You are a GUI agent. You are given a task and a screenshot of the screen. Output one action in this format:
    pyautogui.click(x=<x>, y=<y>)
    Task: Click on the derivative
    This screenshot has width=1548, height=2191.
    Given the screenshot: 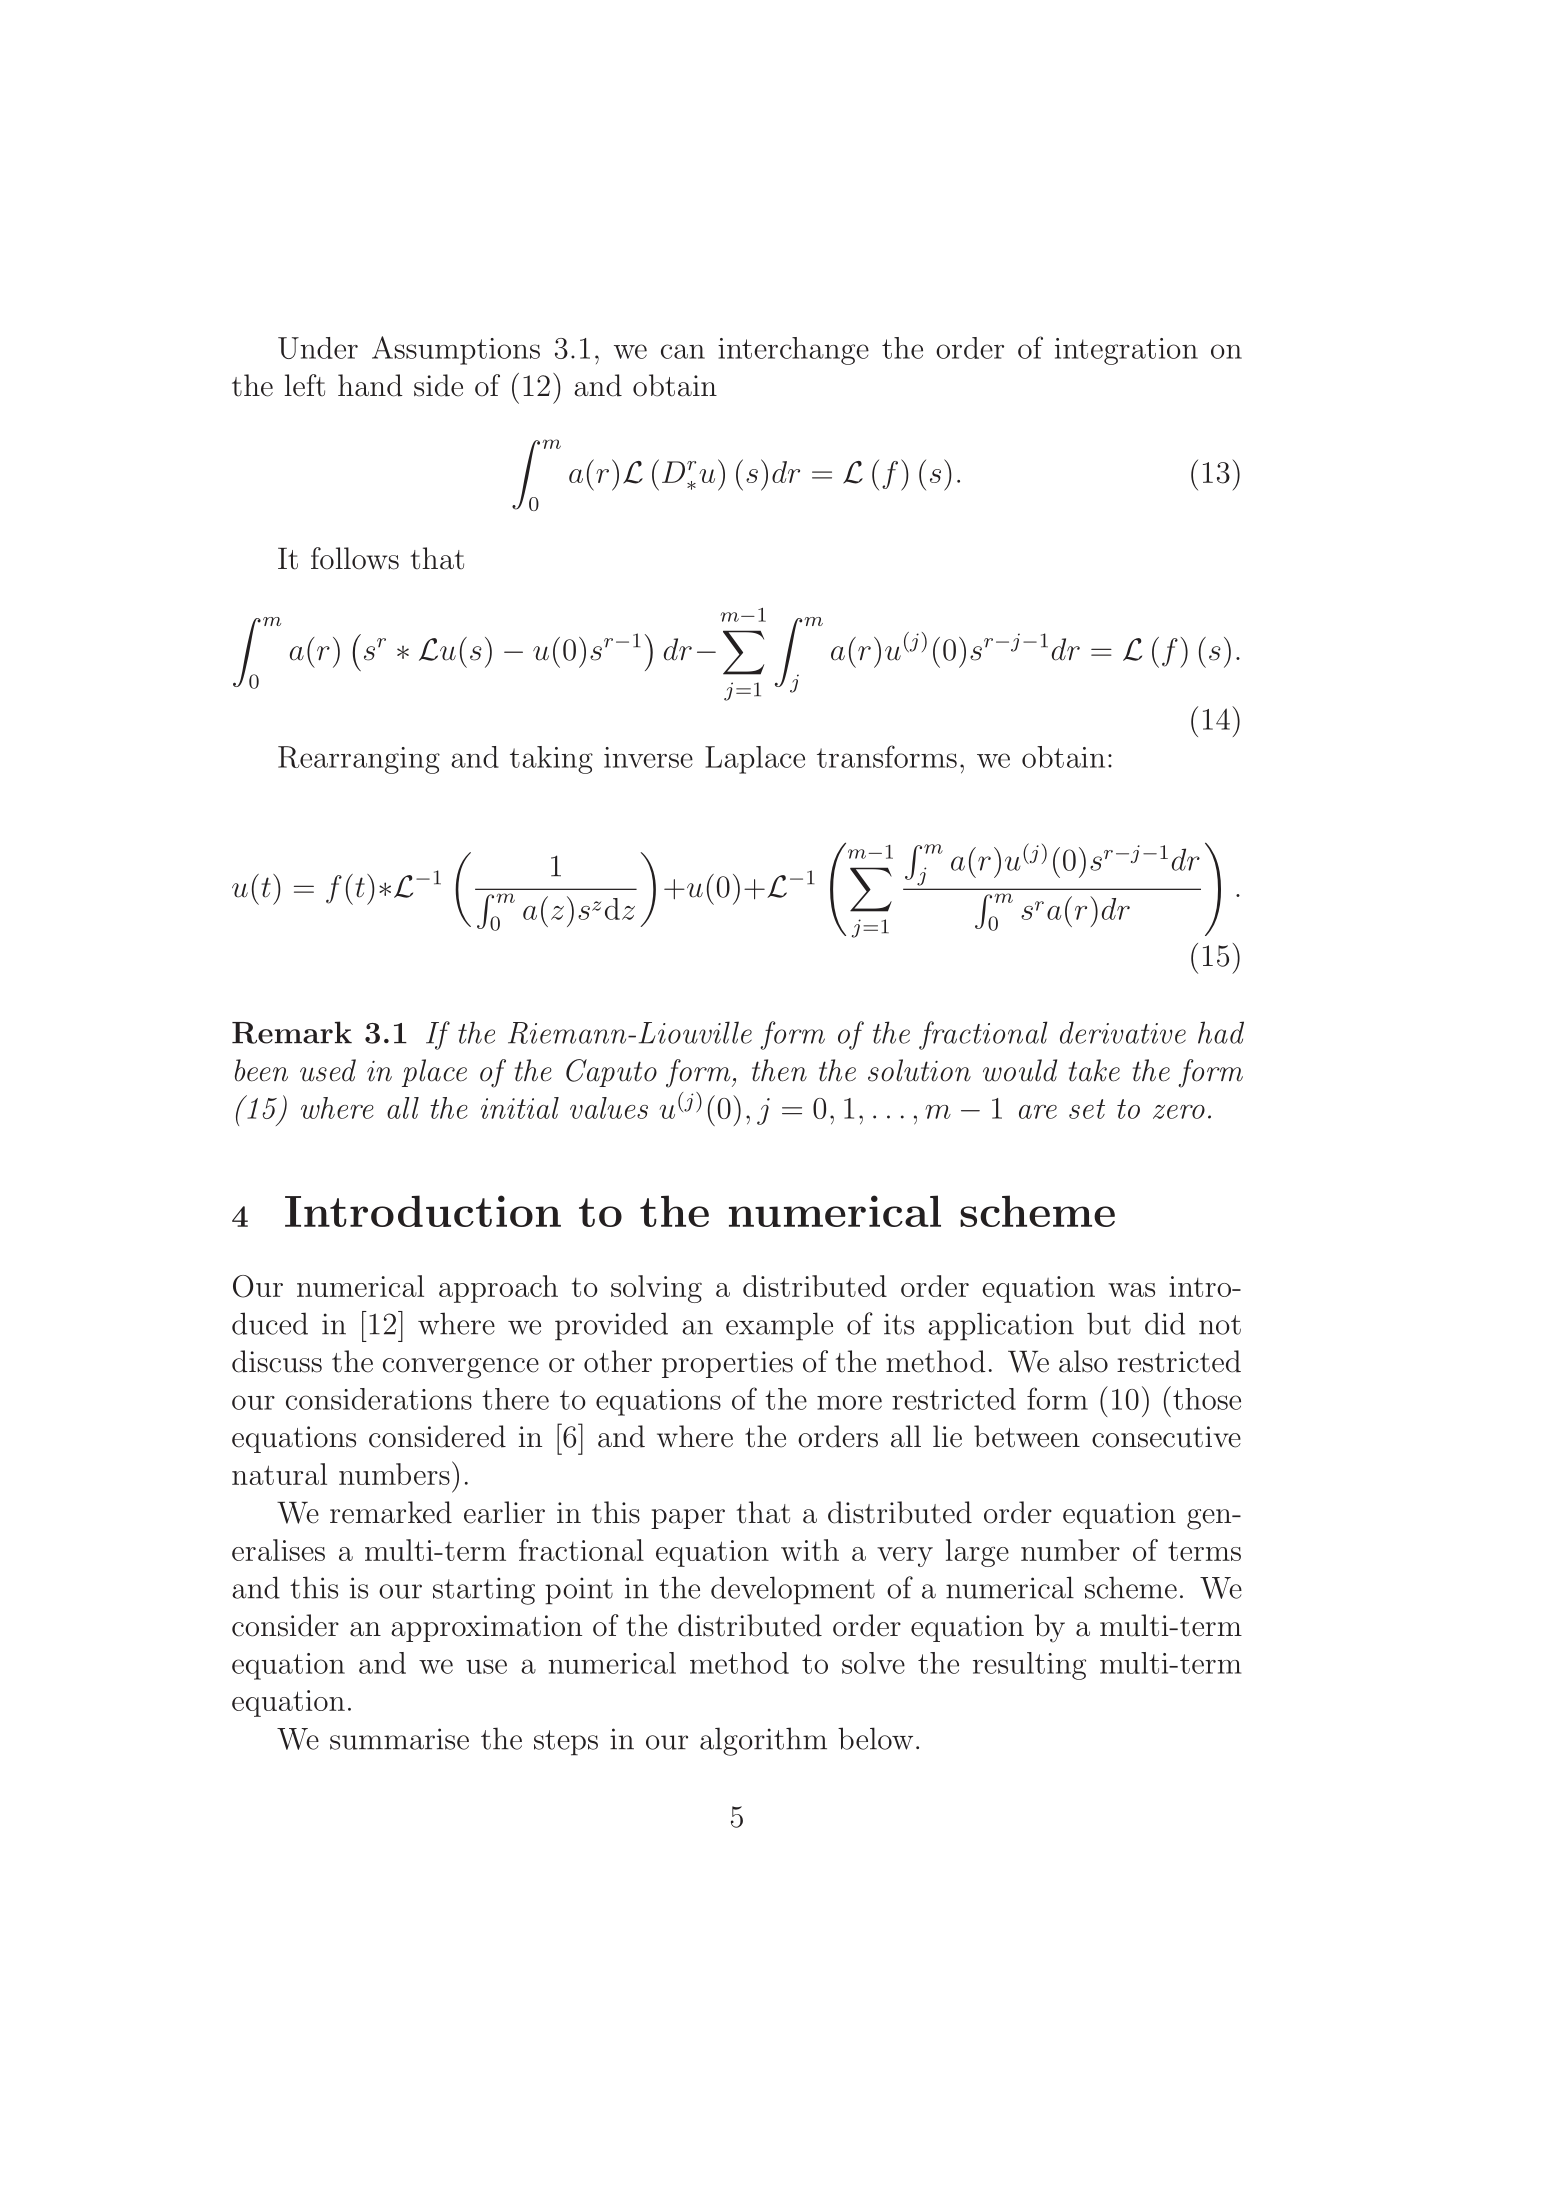 What is the action you would take?
    pyautogui.click(x=1123, y=1032)
